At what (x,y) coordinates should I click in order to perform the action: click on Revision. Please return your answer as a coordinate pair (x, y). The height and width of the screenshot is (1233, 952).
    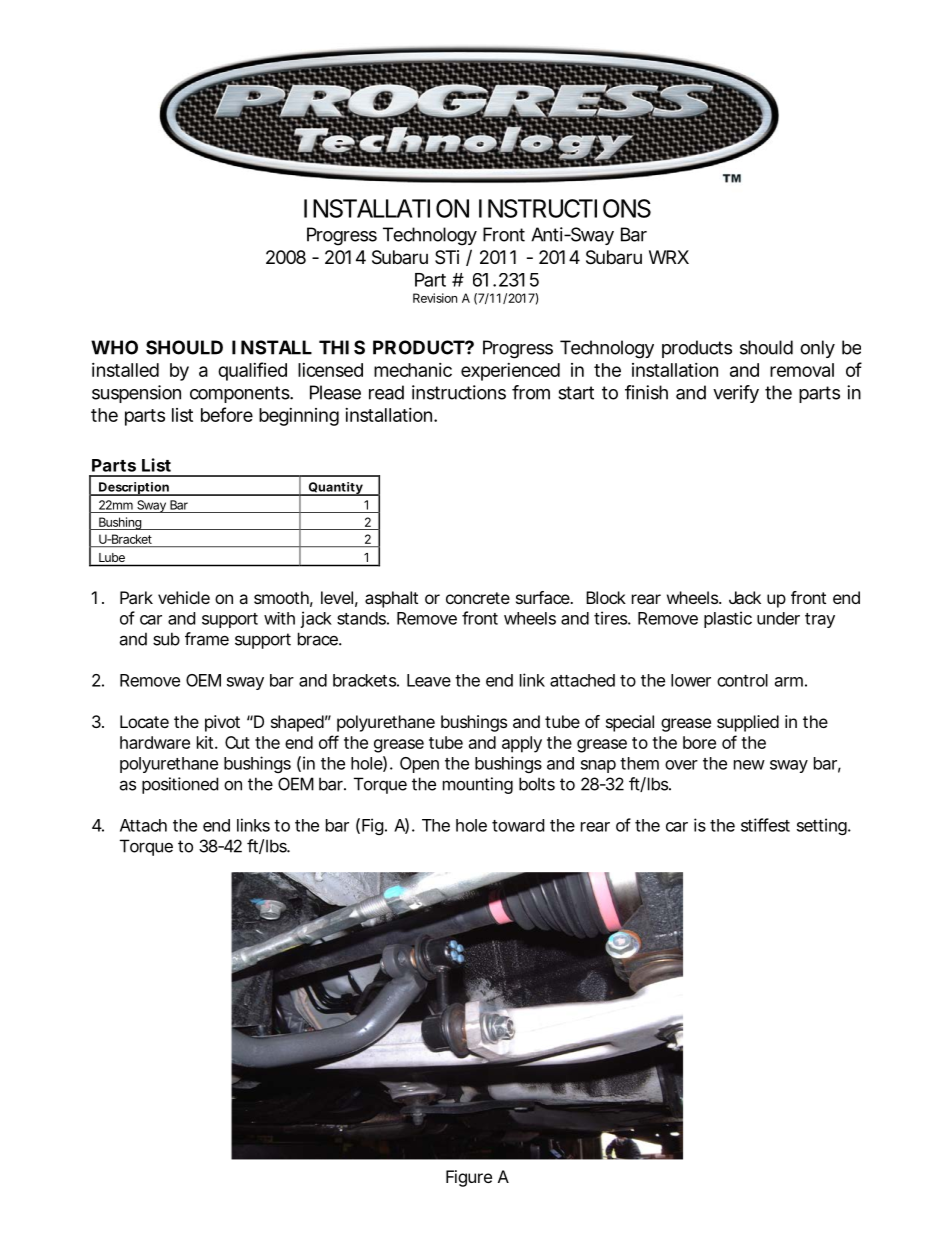
    Looking at the image, I should click on (435, 298).
